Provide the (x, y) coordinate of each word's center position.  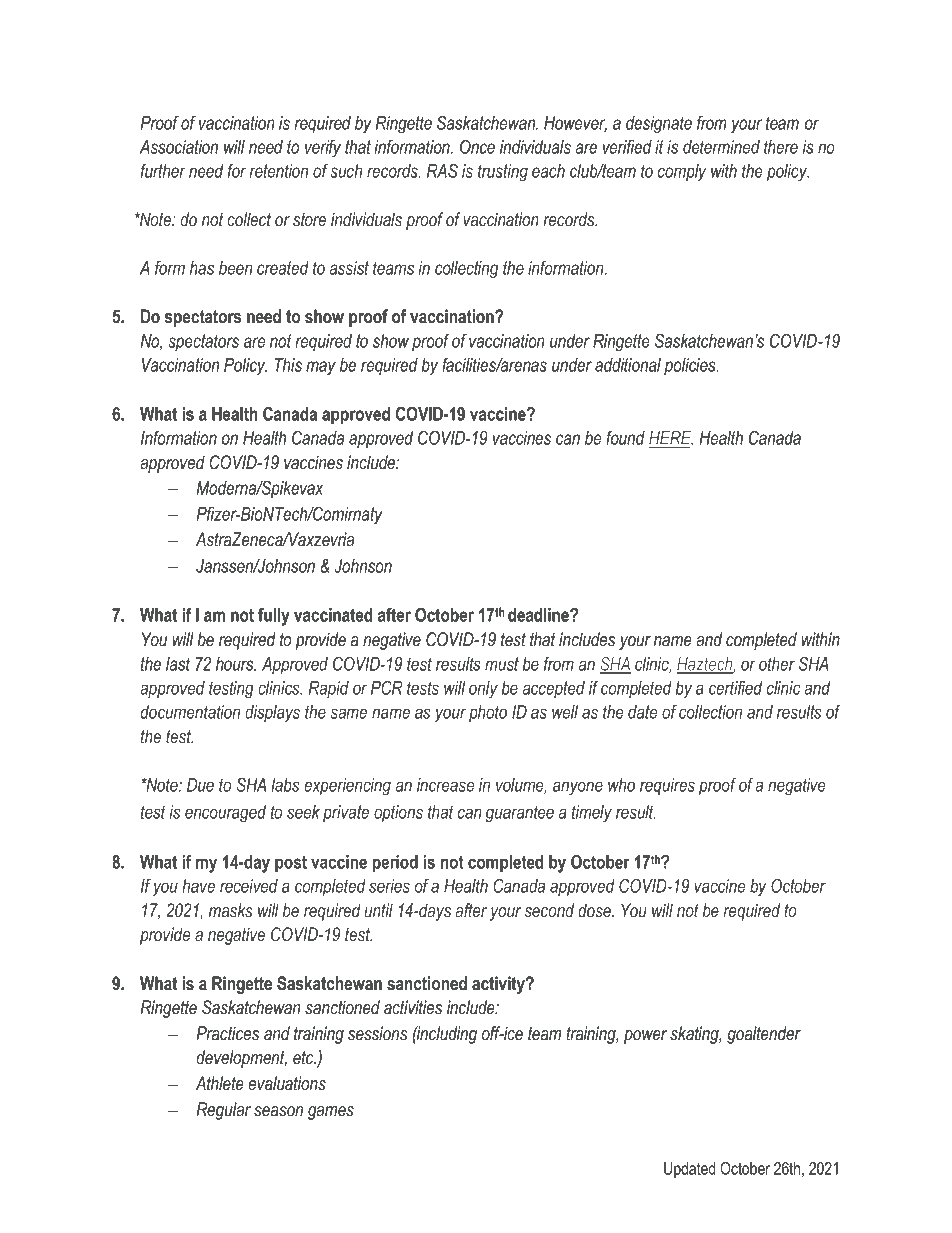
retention (279, 171)
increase (445, 785)
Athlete (220, 1083)
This (288, 365)
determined (721, 147)
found (625, 437)
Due (200, 785)
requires (667, 787)
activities (413, 1007)
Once (477, 146)
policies (691, 367)
